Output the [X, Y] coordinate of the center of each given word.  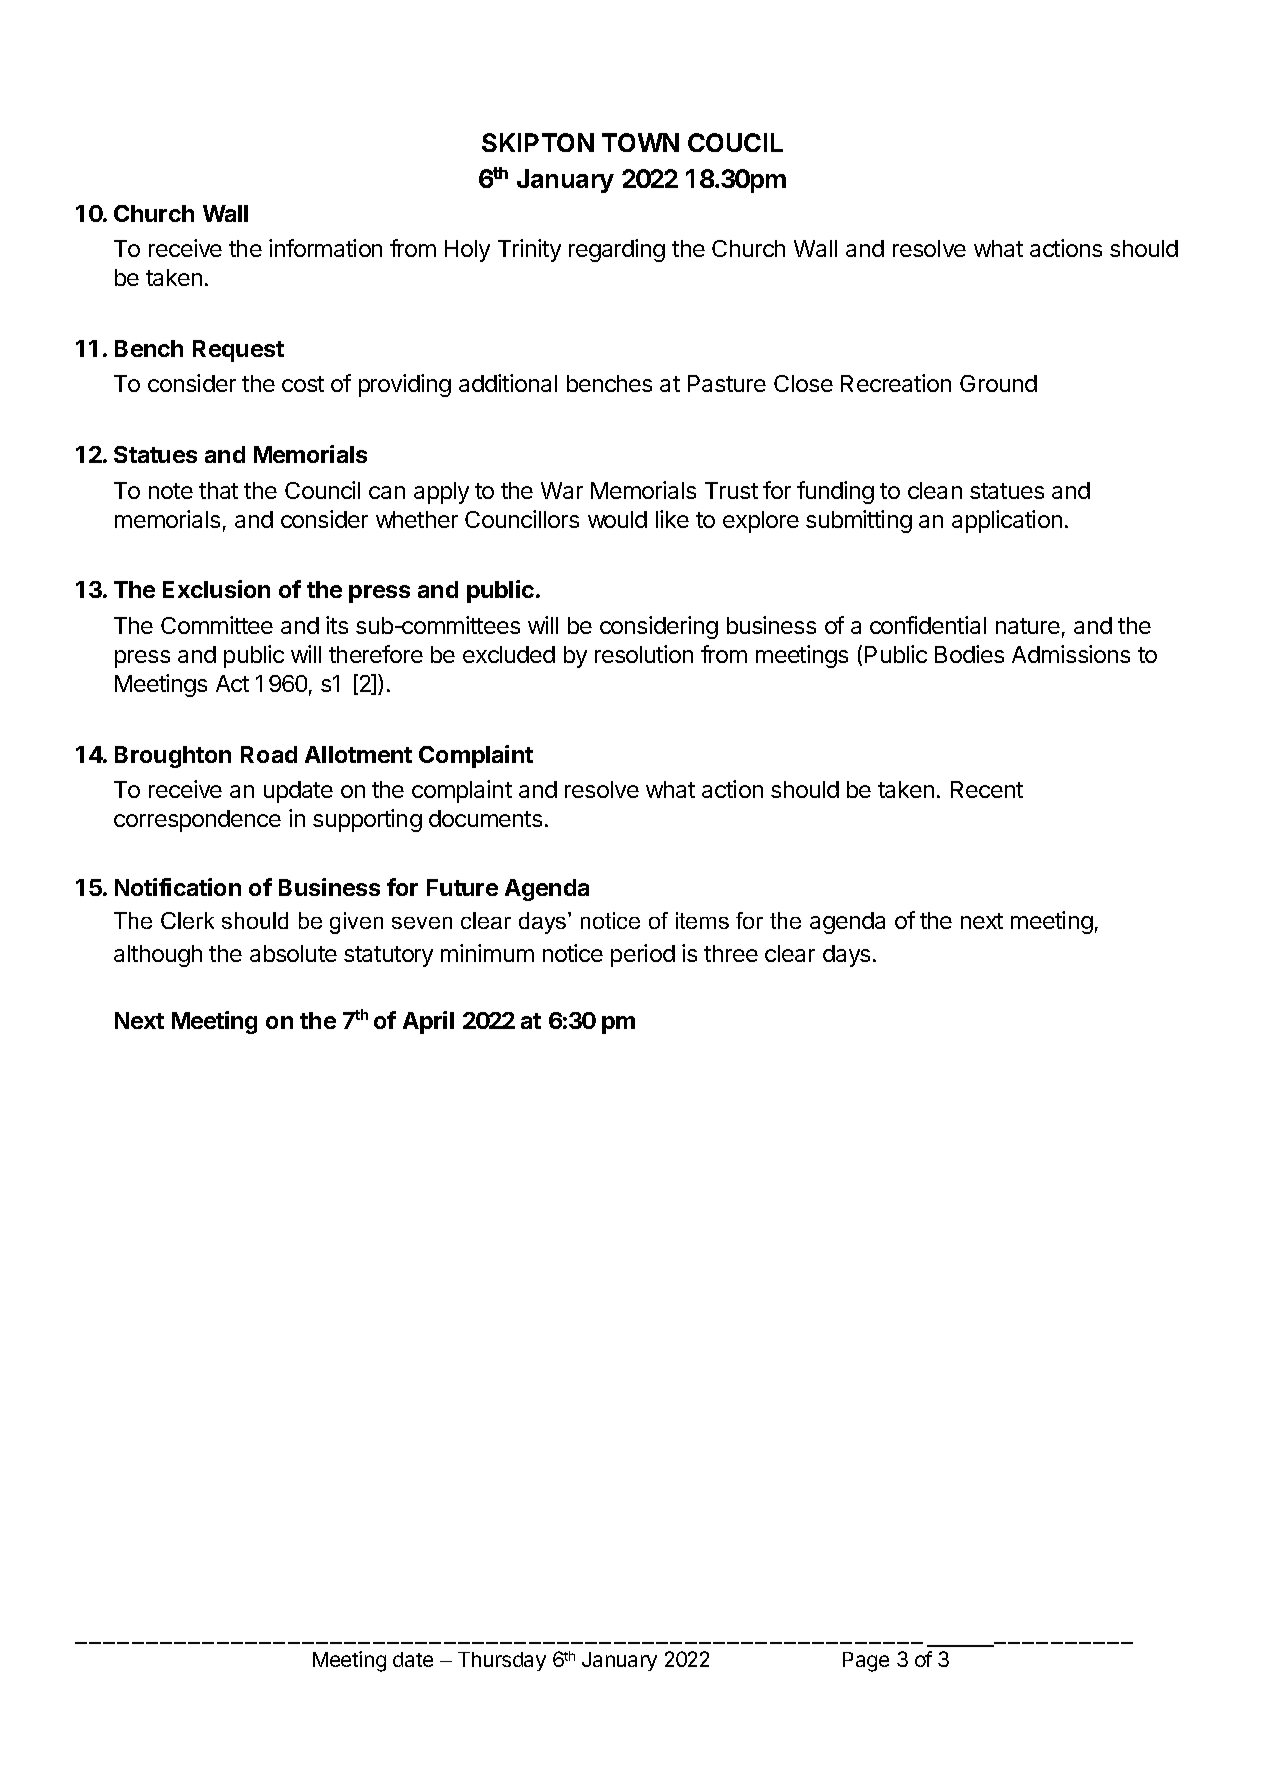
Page [866, 1662]
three [731, 953]
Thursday [502, 1661]
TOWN [640, 142]
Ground [998, 383]
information [325, 248]
